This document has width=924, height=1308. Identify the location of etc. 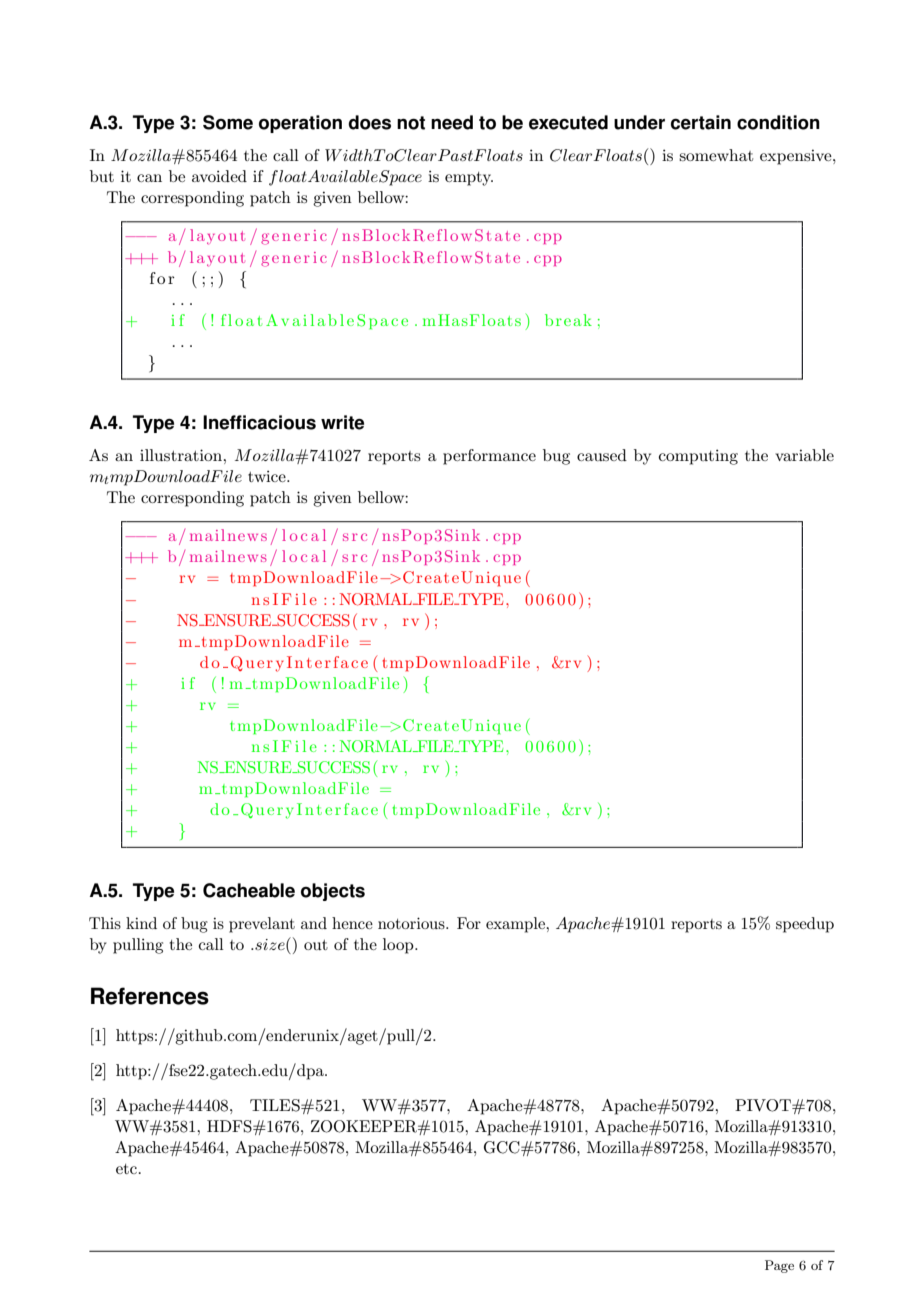
(126, 1169).
